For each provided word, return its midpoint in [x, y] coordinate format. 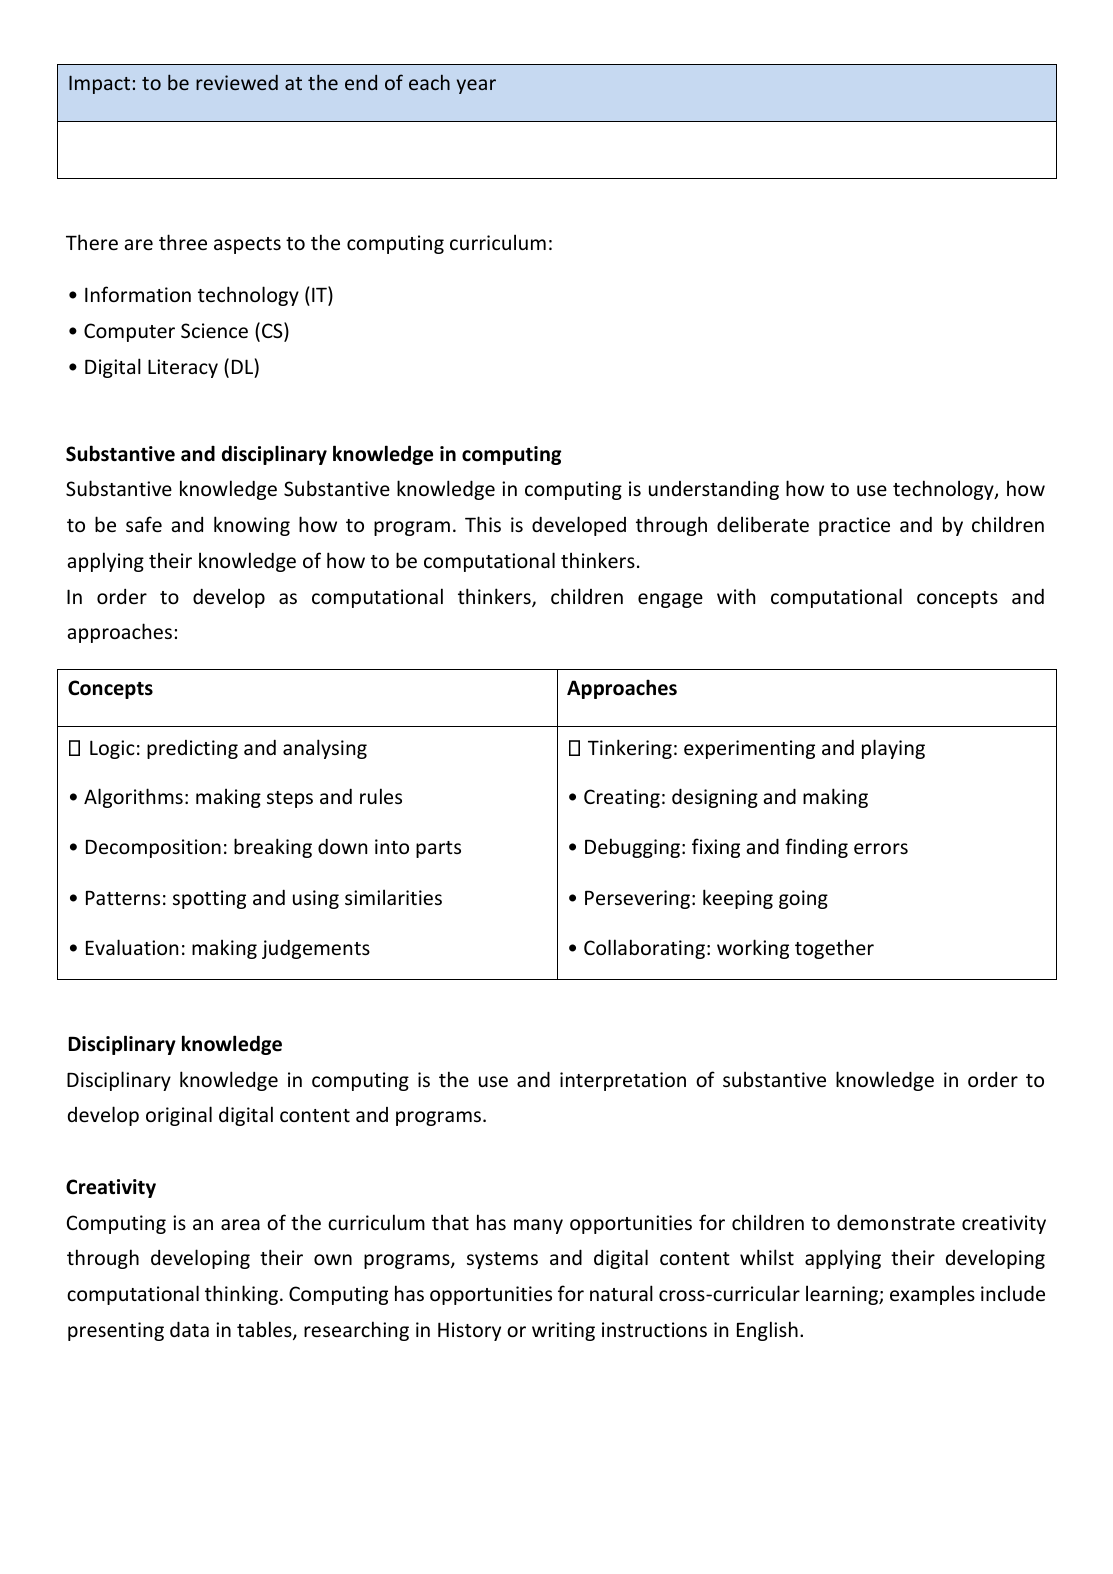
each [429, 82]
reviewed [237, 82]
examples [932, 1295]
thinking [243, 1295]
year [476, 86]
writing [563, 1331]
